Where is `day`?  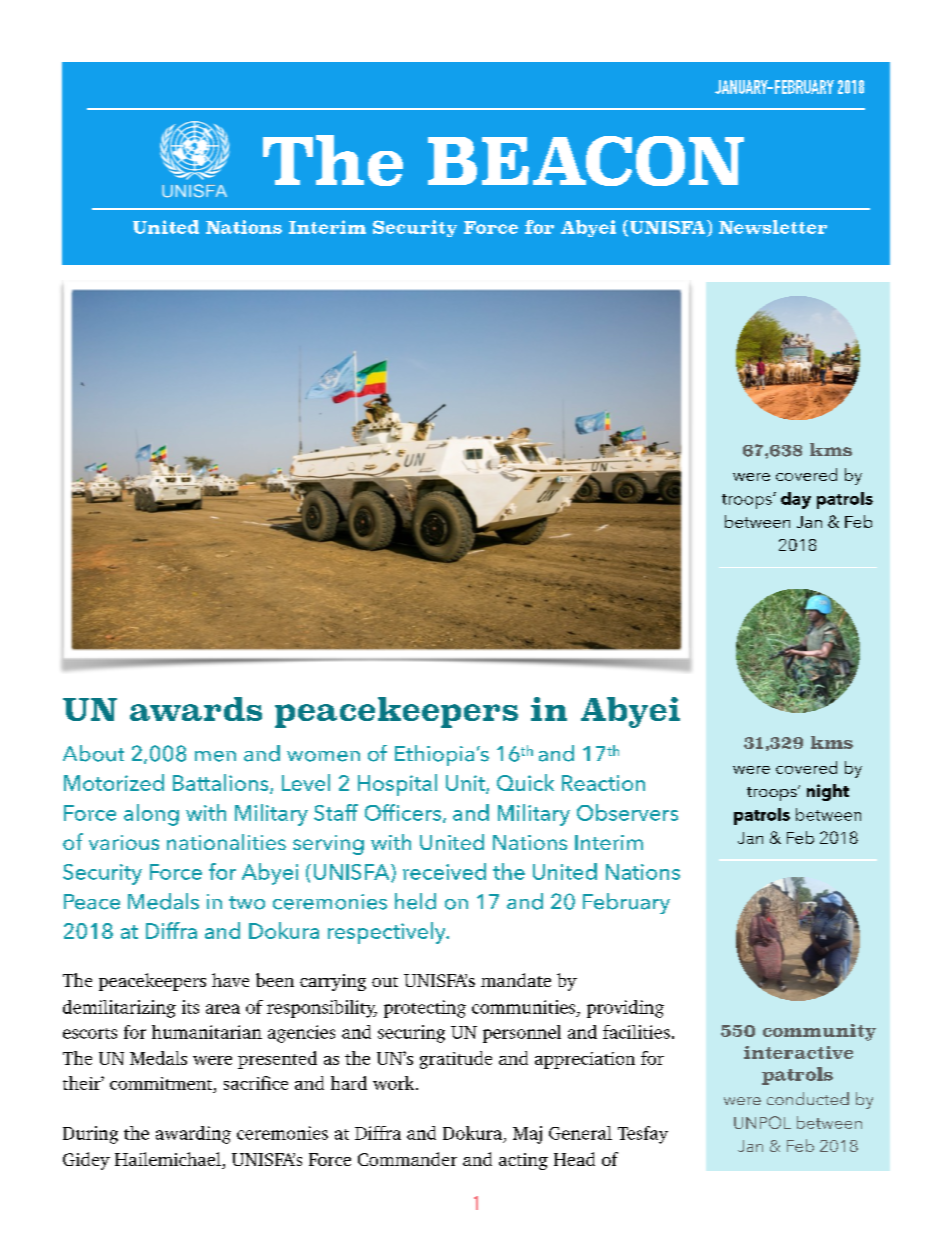
day is located at coordinates (796, 500).
